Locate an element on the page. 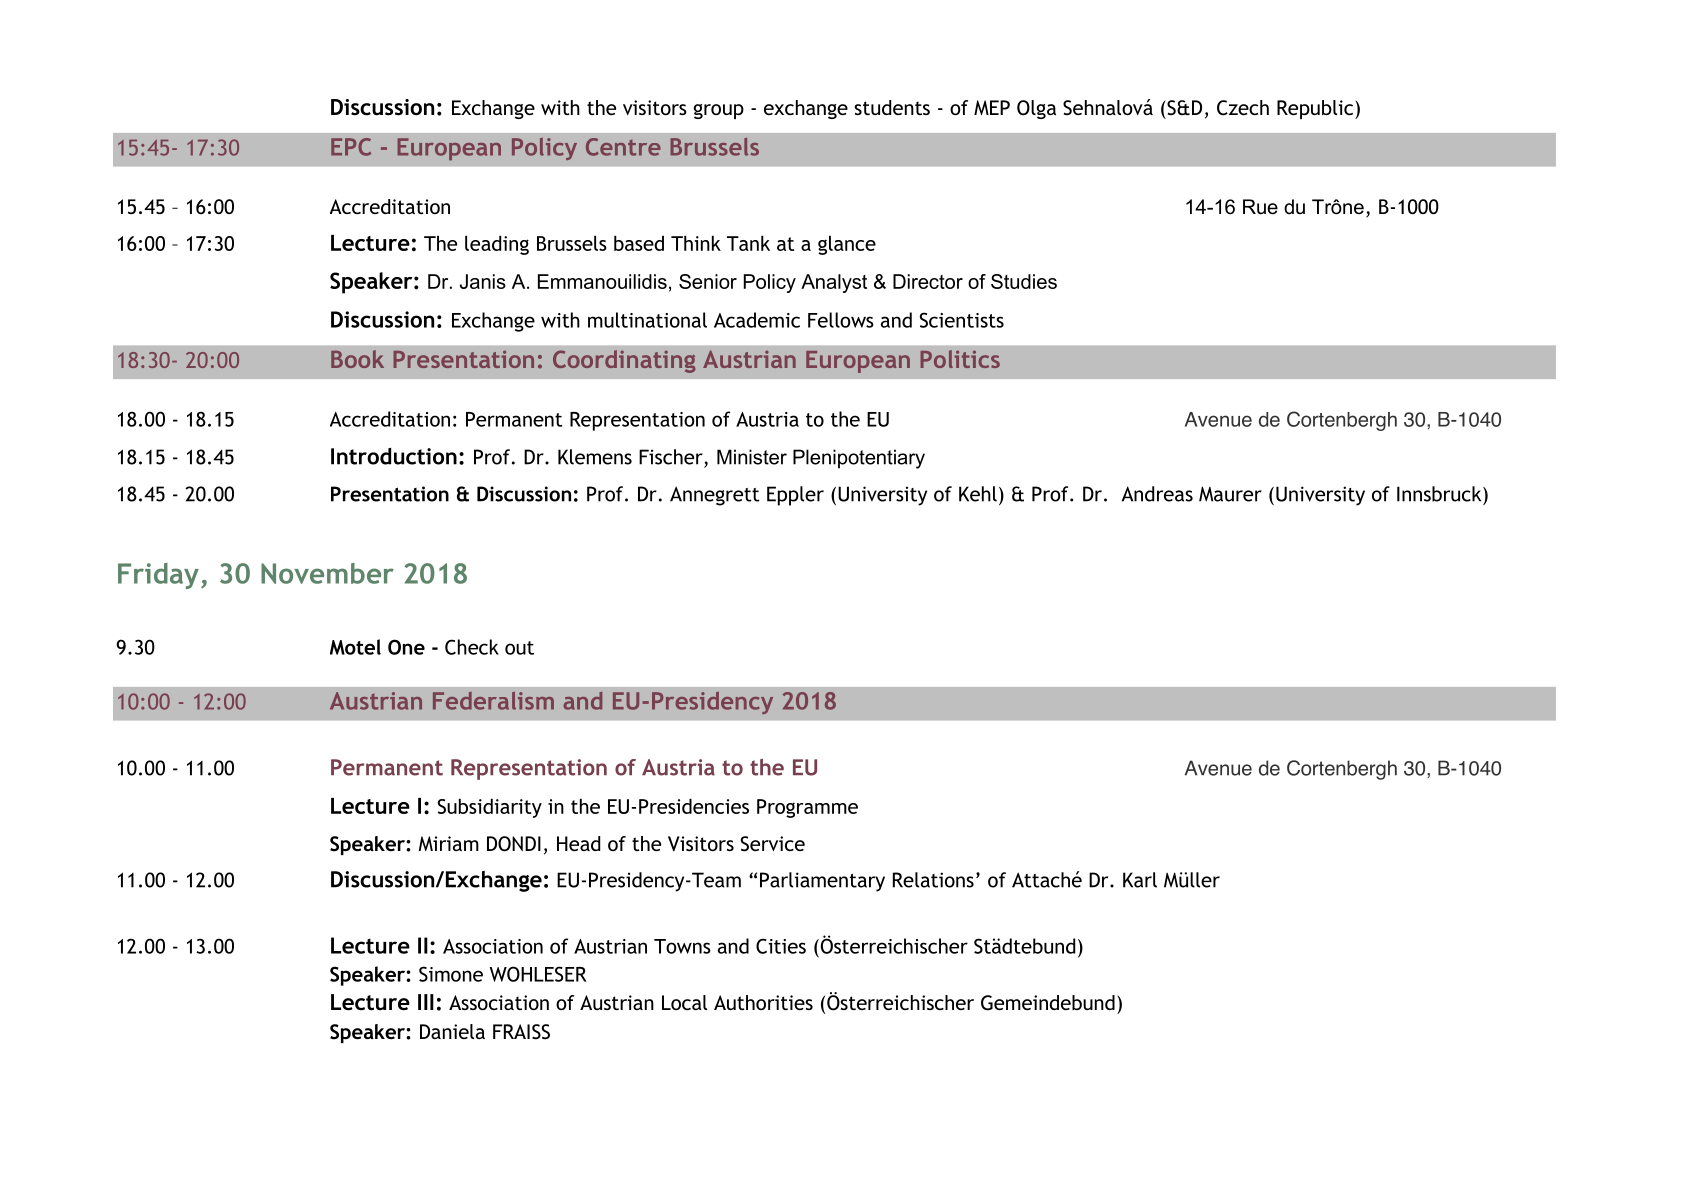 The height and width of the page is (1198, 1694). Maurer is located at coordinates (1230, 494).
